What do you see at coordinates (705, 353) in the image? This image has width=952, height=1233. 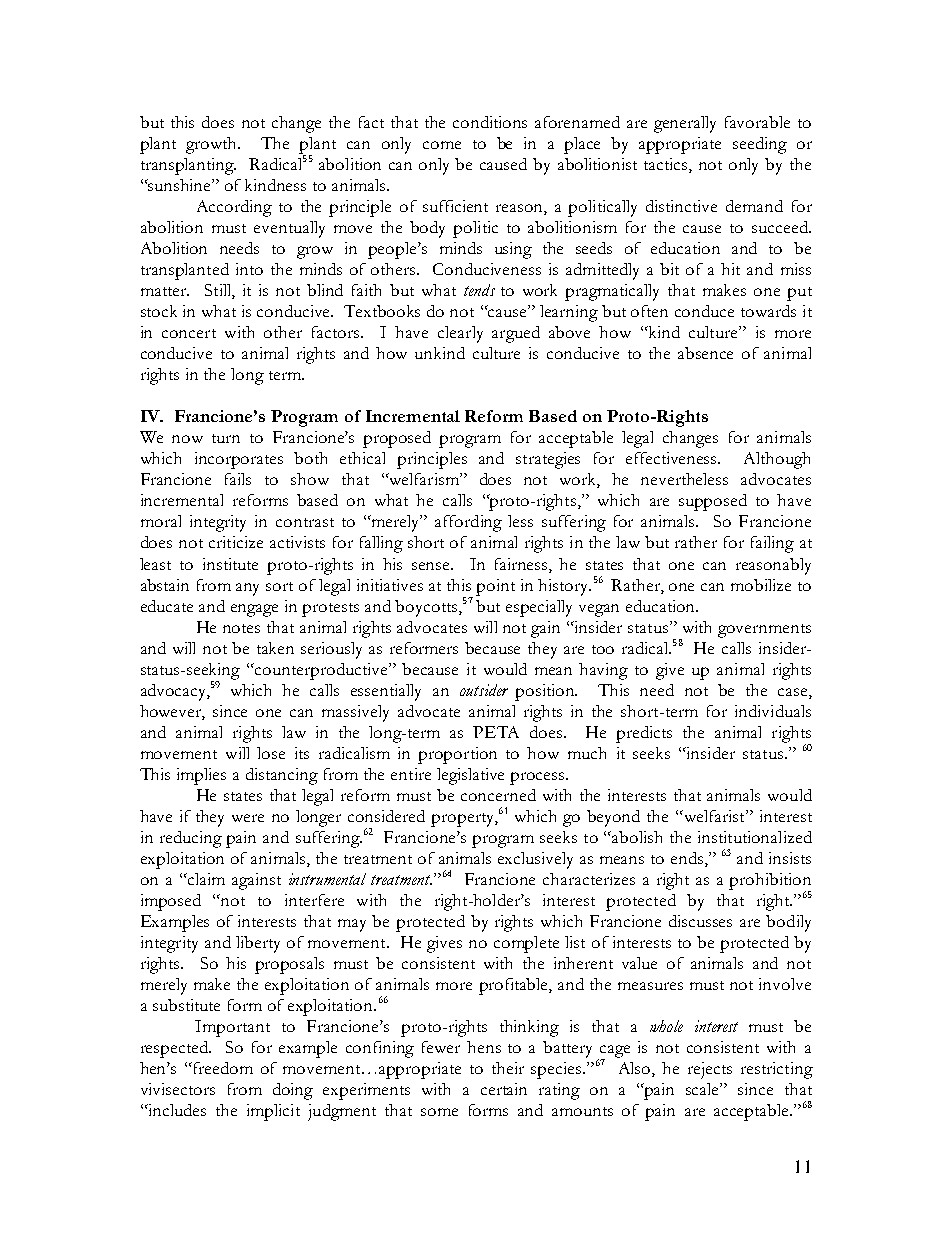 I see `absence` at bounding box center [705, 353].
